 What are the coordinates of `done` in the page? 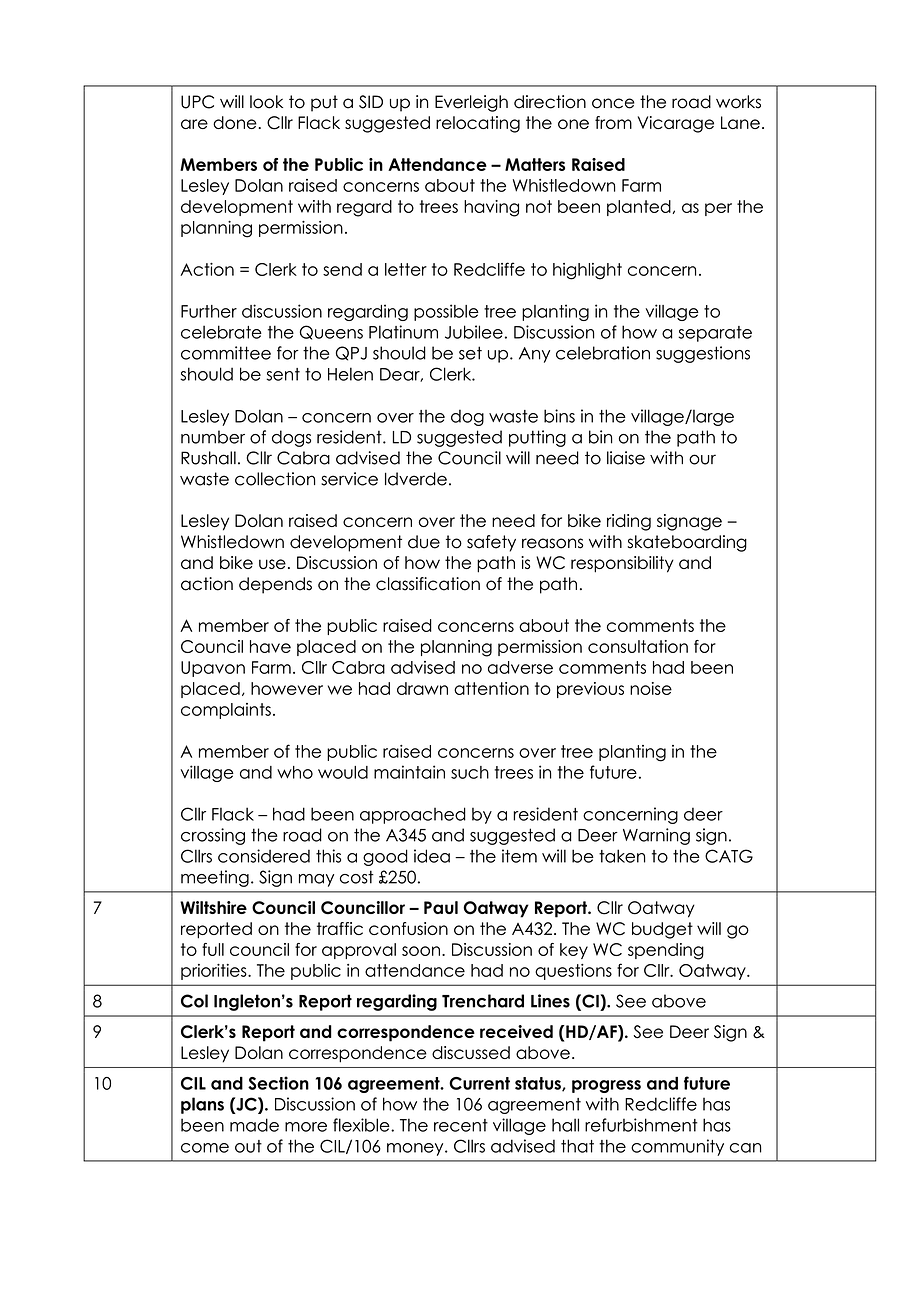 It's located at (236, 122).
